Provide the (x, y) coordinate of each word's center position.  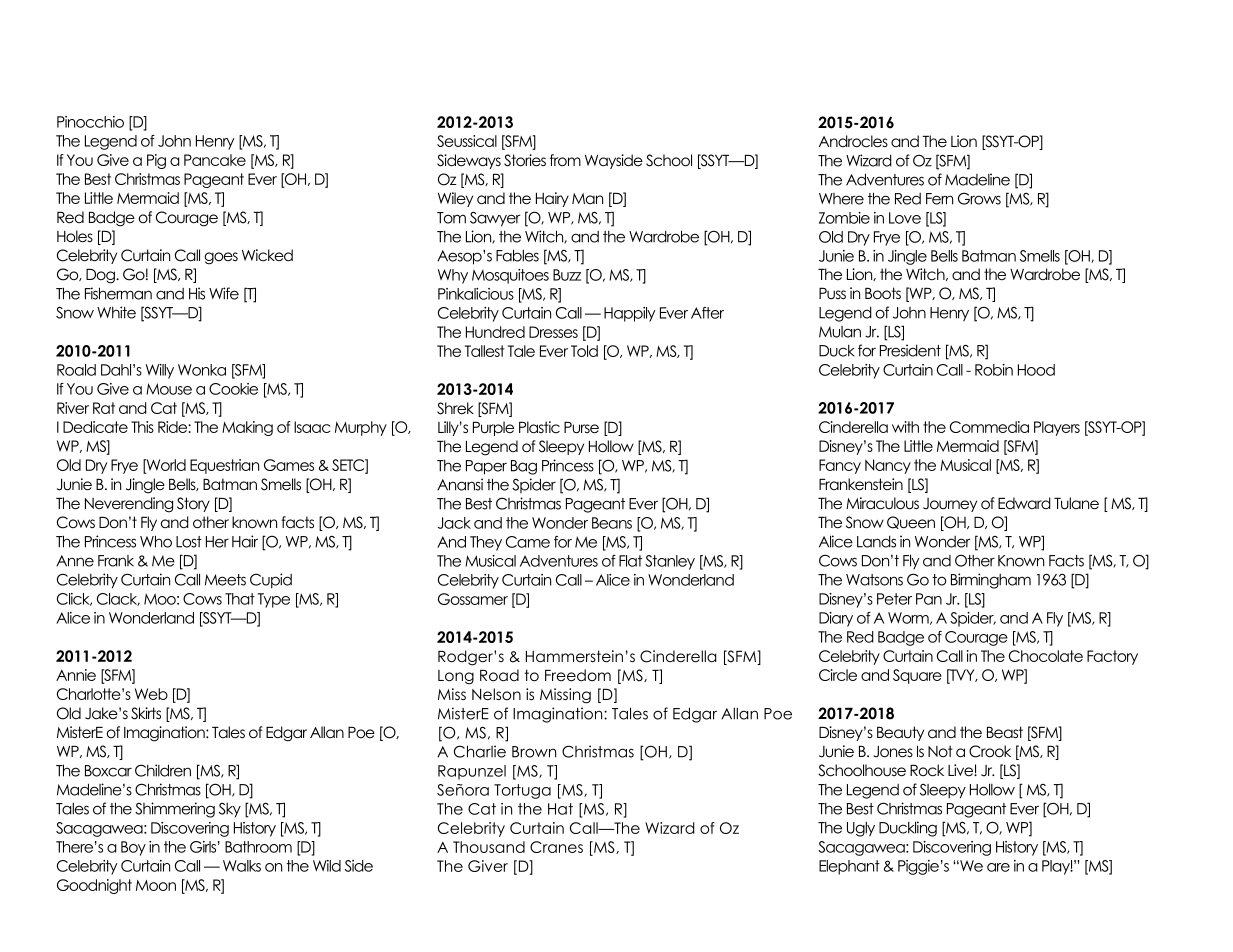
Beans (612, 523)
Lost (189, 542)
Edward (1024, 503)
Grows (979, 198)
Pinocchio (90, 122)
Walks (242, 866)
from (565, 160)
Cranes (556, 847)
